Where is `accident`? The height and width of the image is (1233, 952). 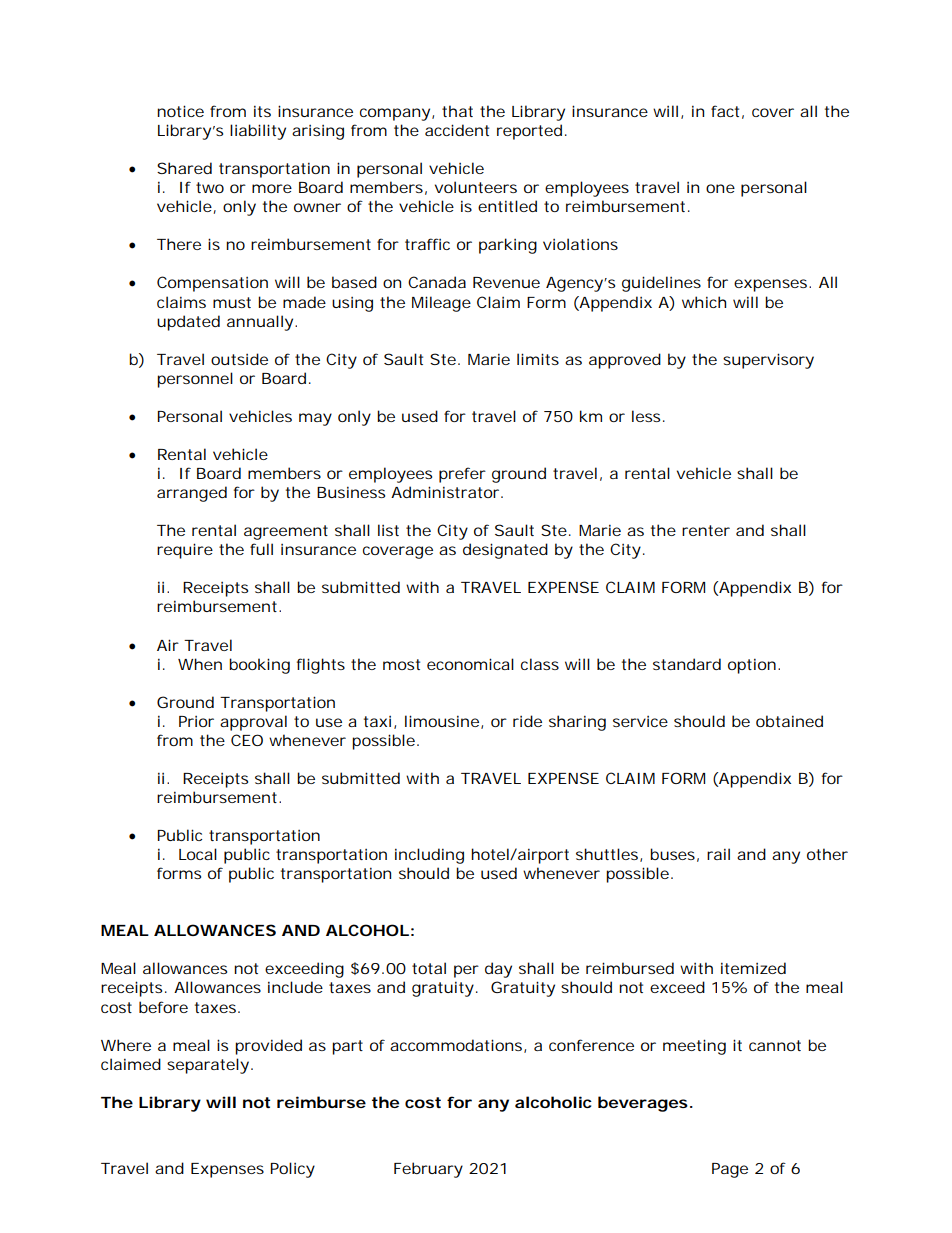
accident is located at coordinates (457, 130).
